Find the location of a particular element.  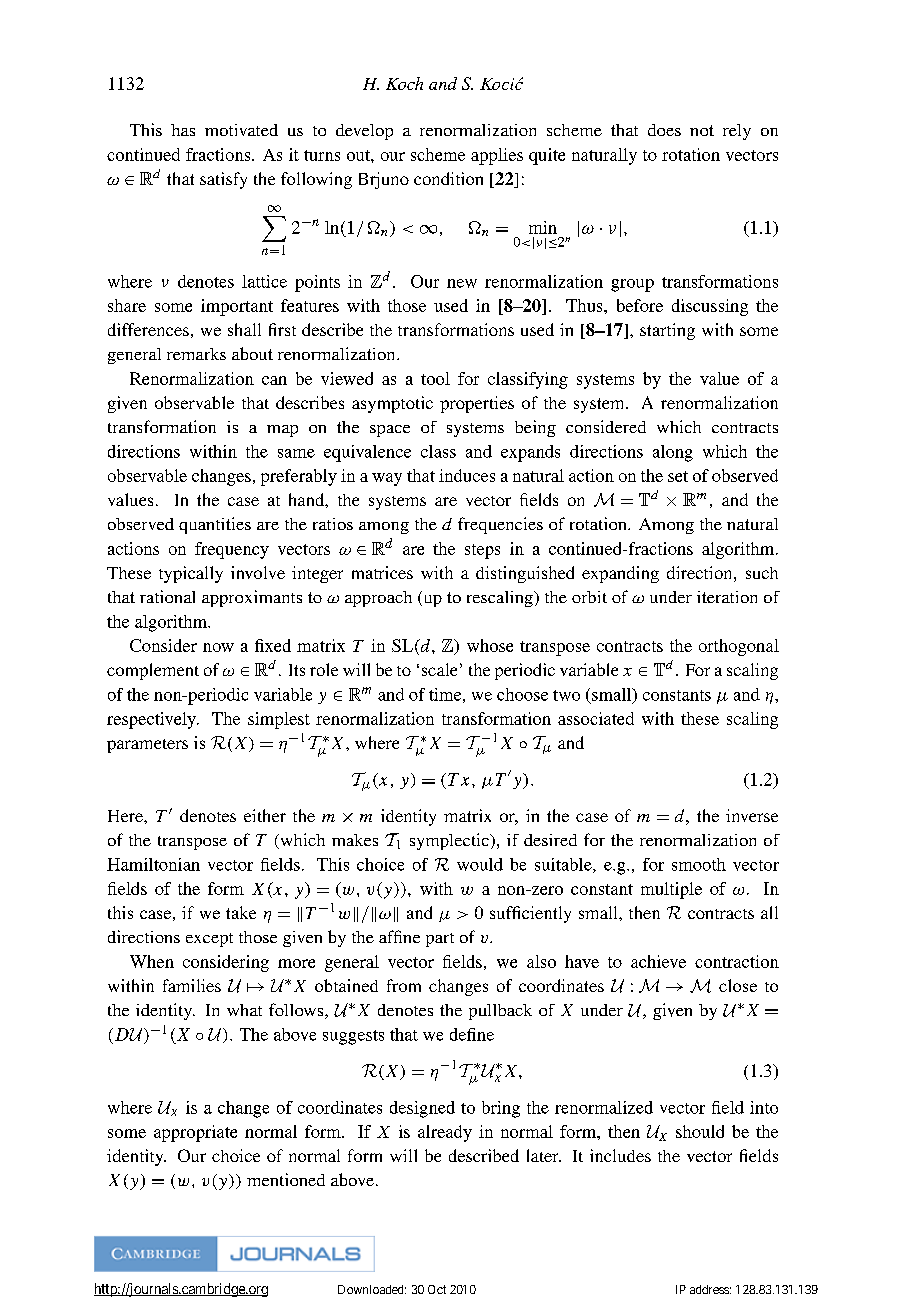

Koch is located at coordinates (404, 83).
